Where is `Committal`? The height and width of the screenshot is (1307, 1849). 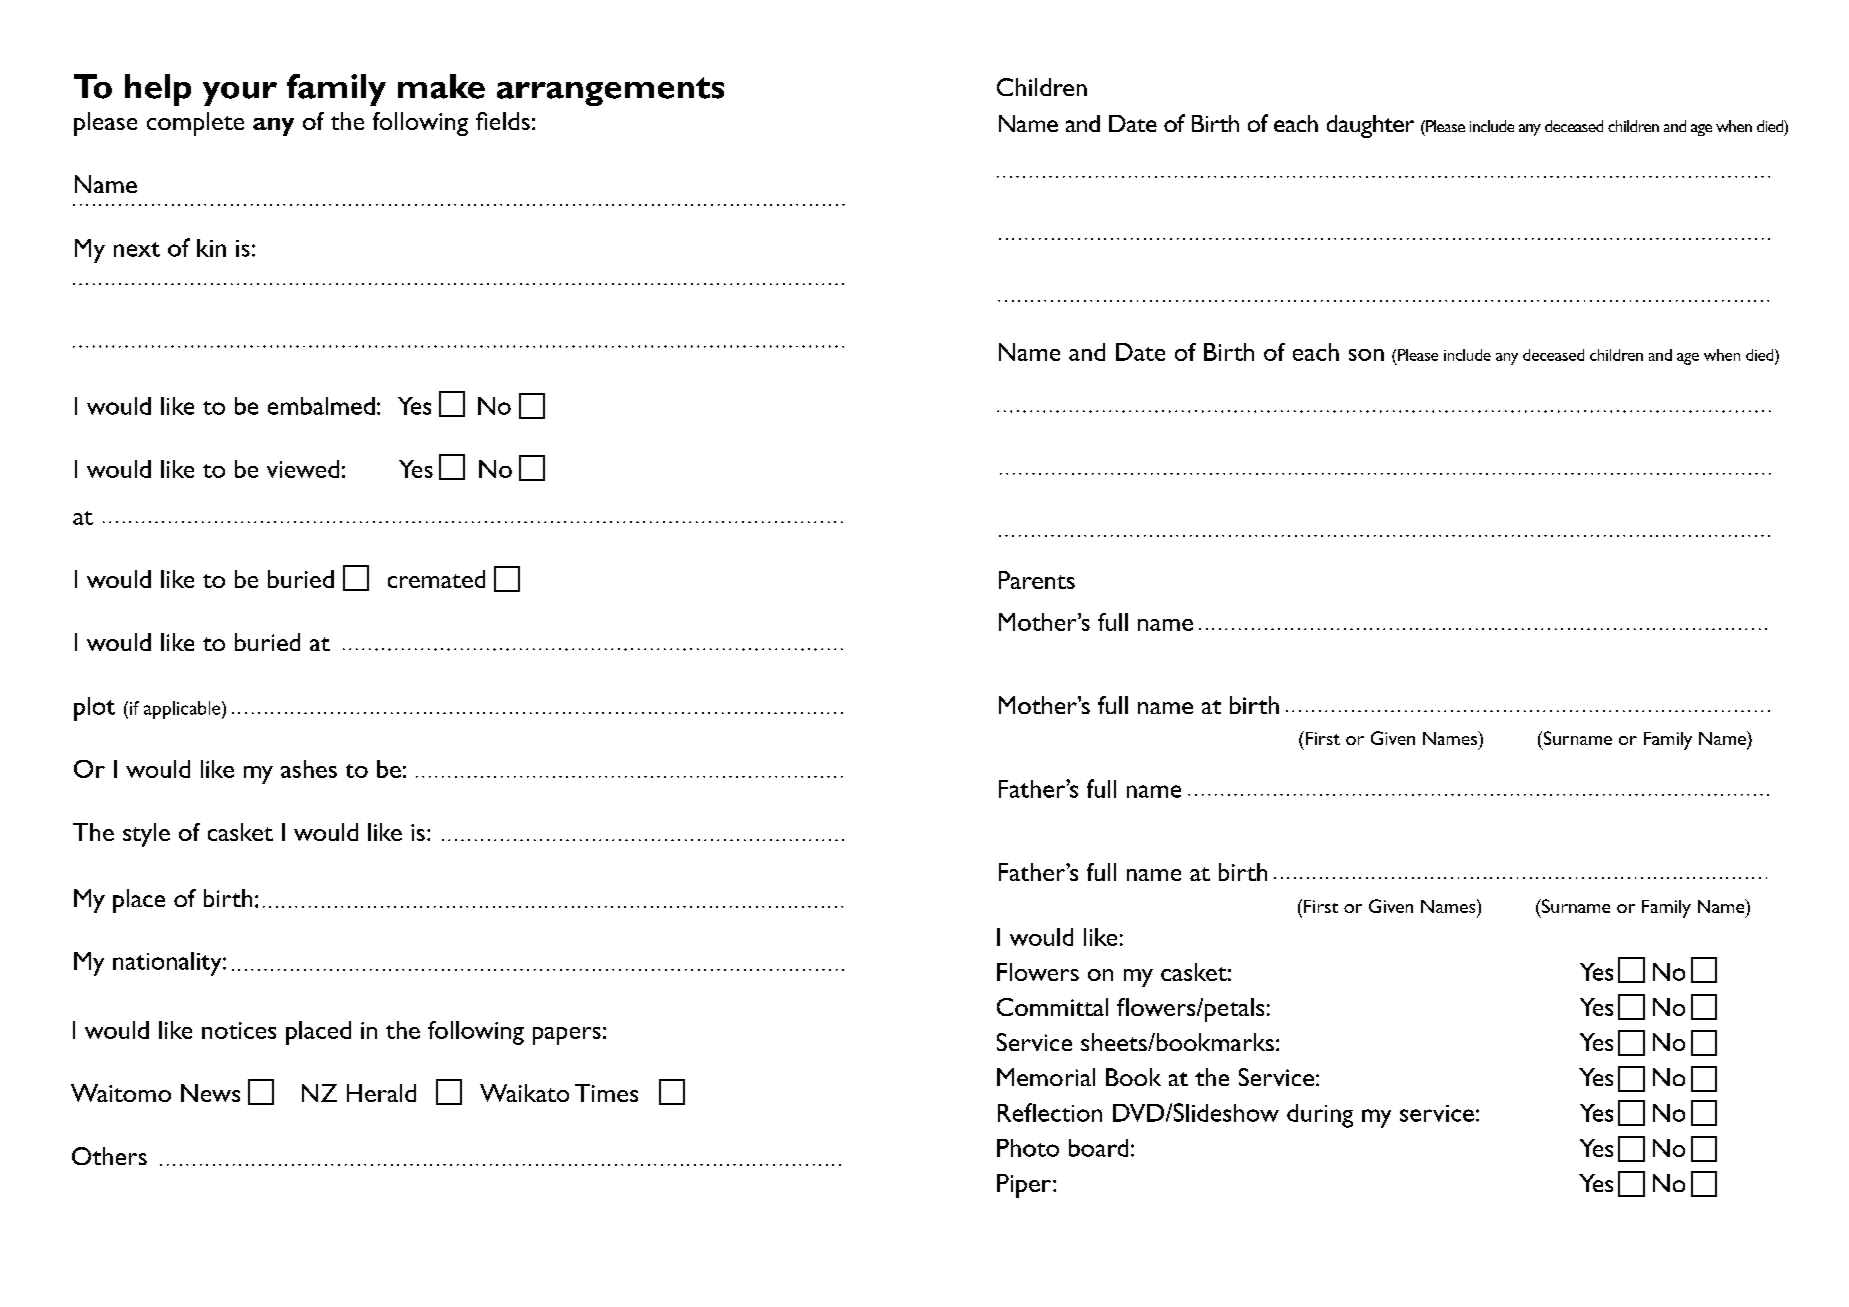
Committal is located at coordinates (1052, 1007).
